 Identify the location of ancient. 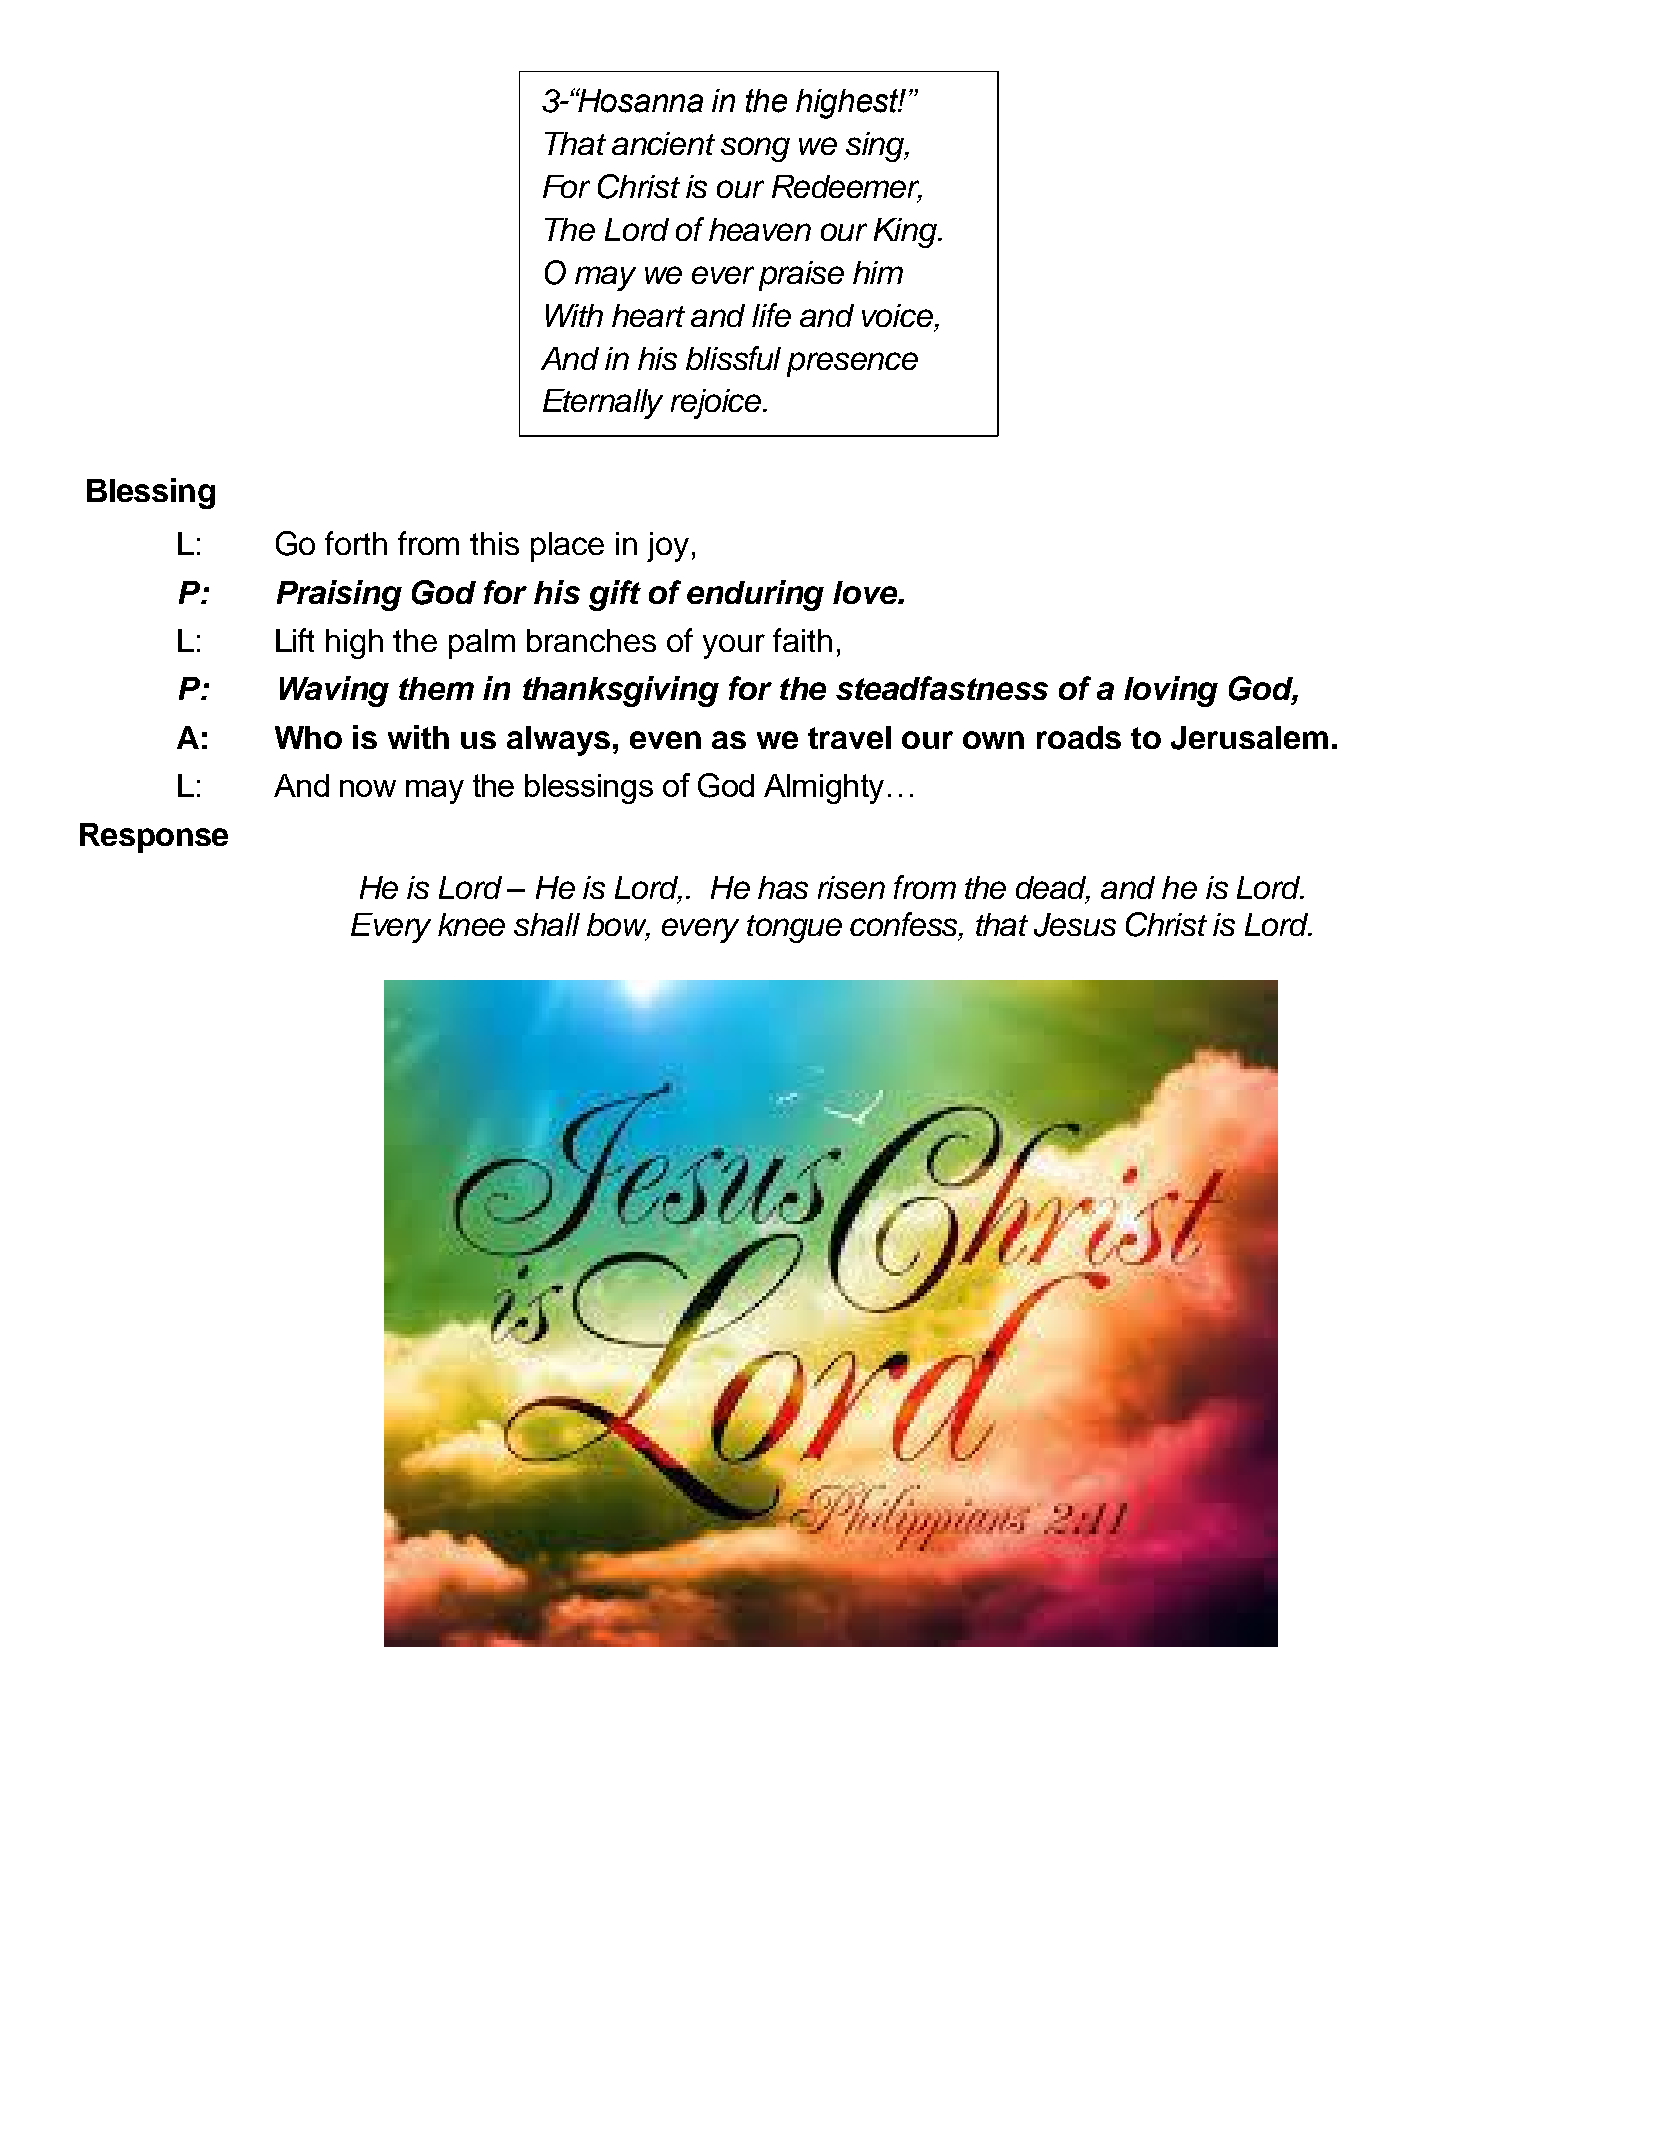
(663, 143).
